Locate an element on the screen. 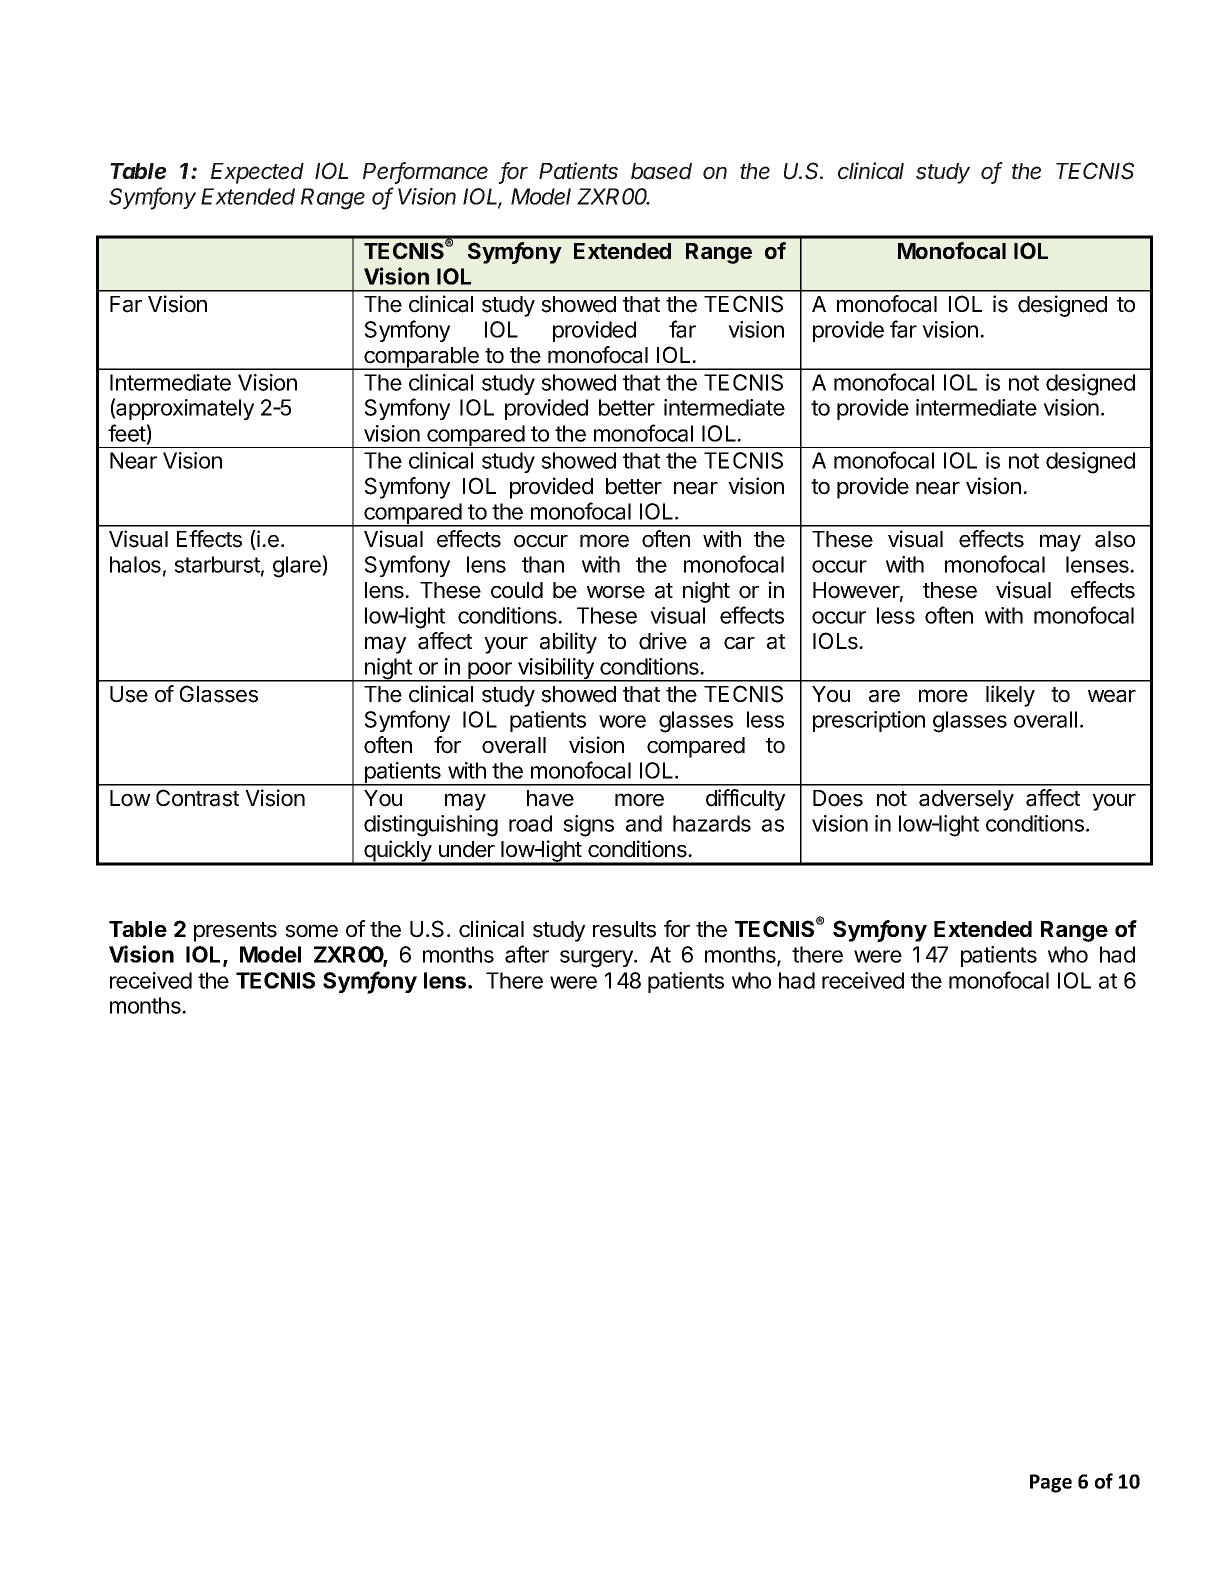 The height and width of the screenshot is (1593, 1231). likely is located at coordinates (1010, 696).
